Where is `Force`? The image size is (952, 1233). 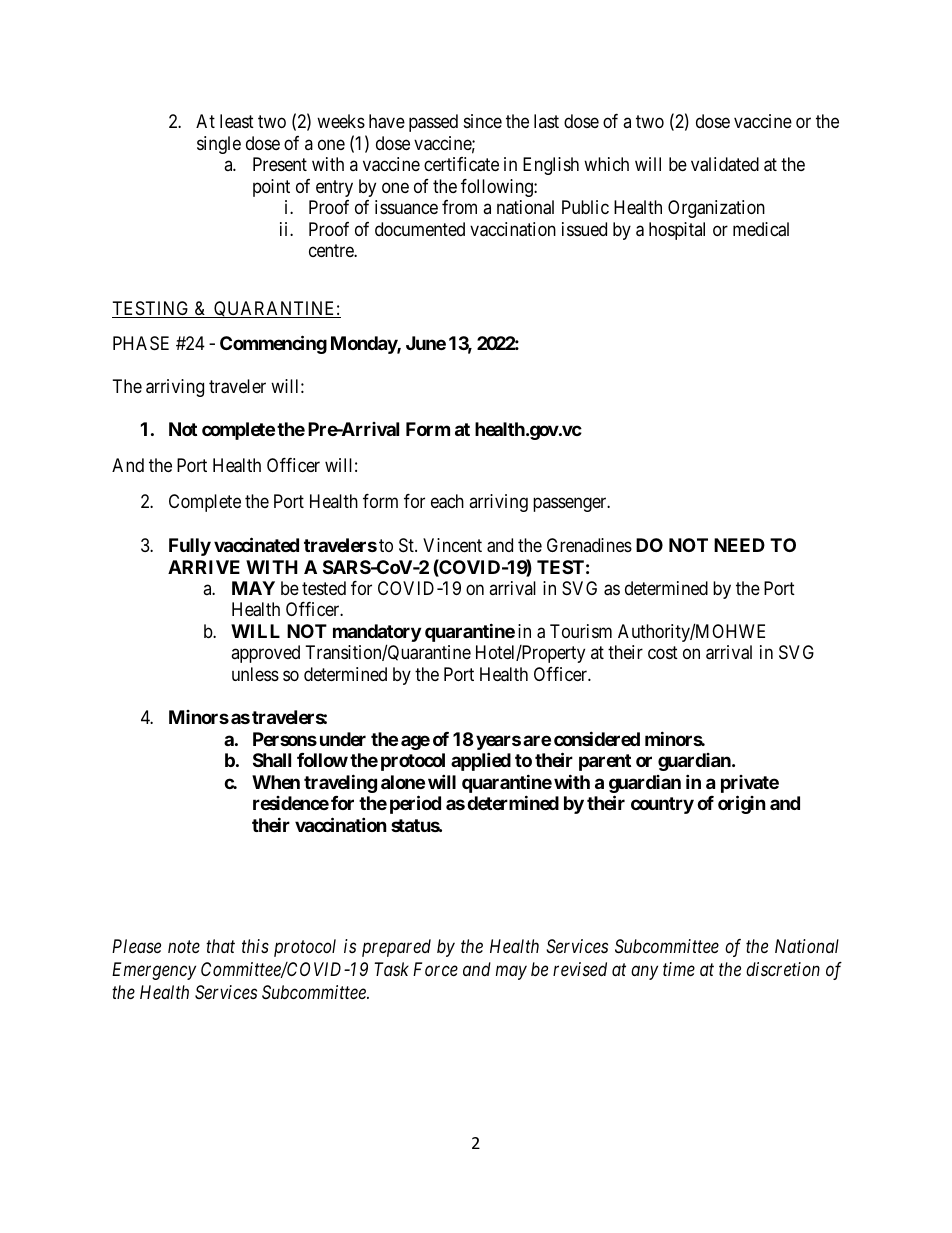 Force is located at coordinates (435, 969).
